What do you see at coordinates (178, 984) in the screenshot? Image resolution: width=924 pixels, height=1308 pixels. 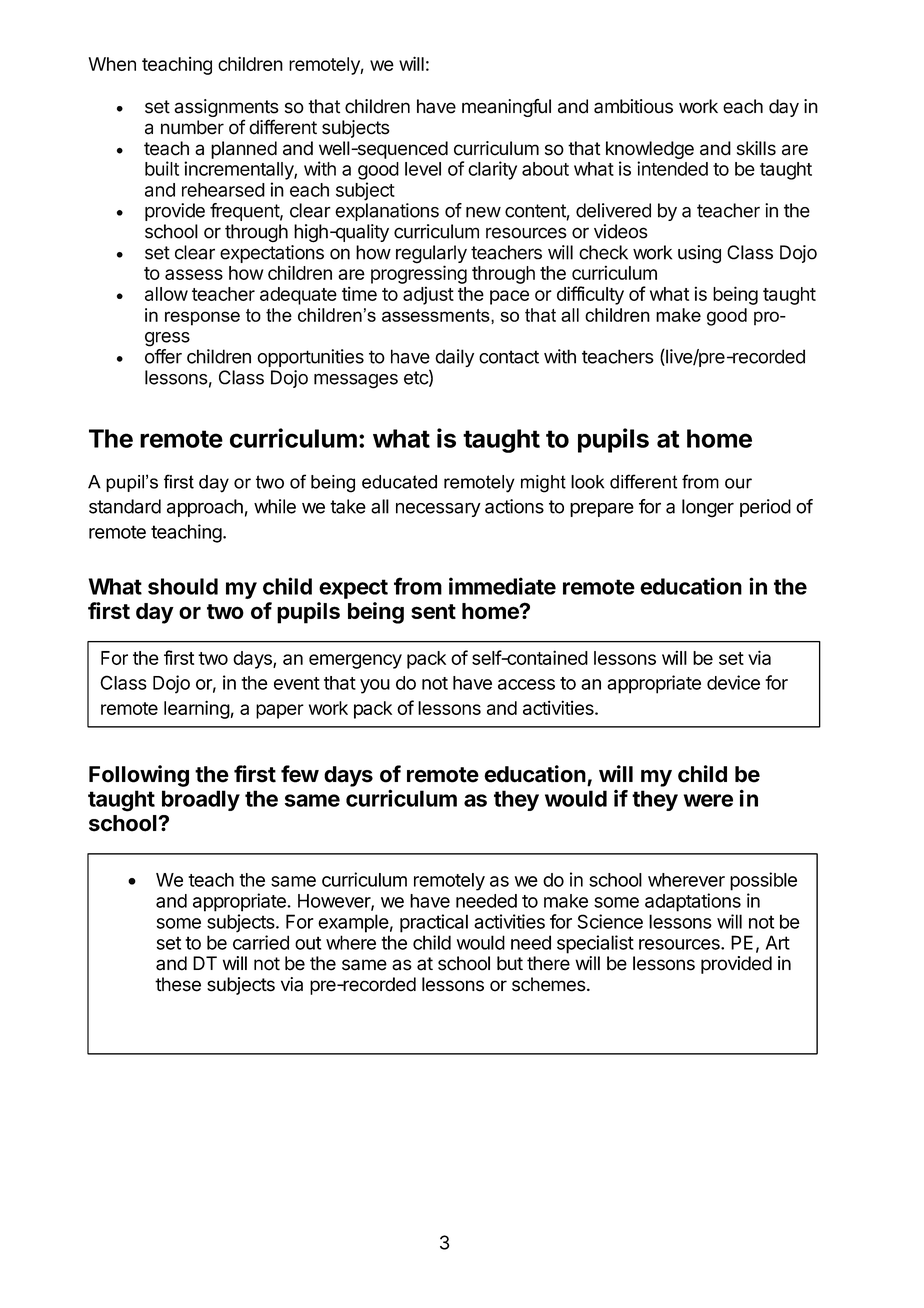 I see `these` at bounding box center [178, 984].
